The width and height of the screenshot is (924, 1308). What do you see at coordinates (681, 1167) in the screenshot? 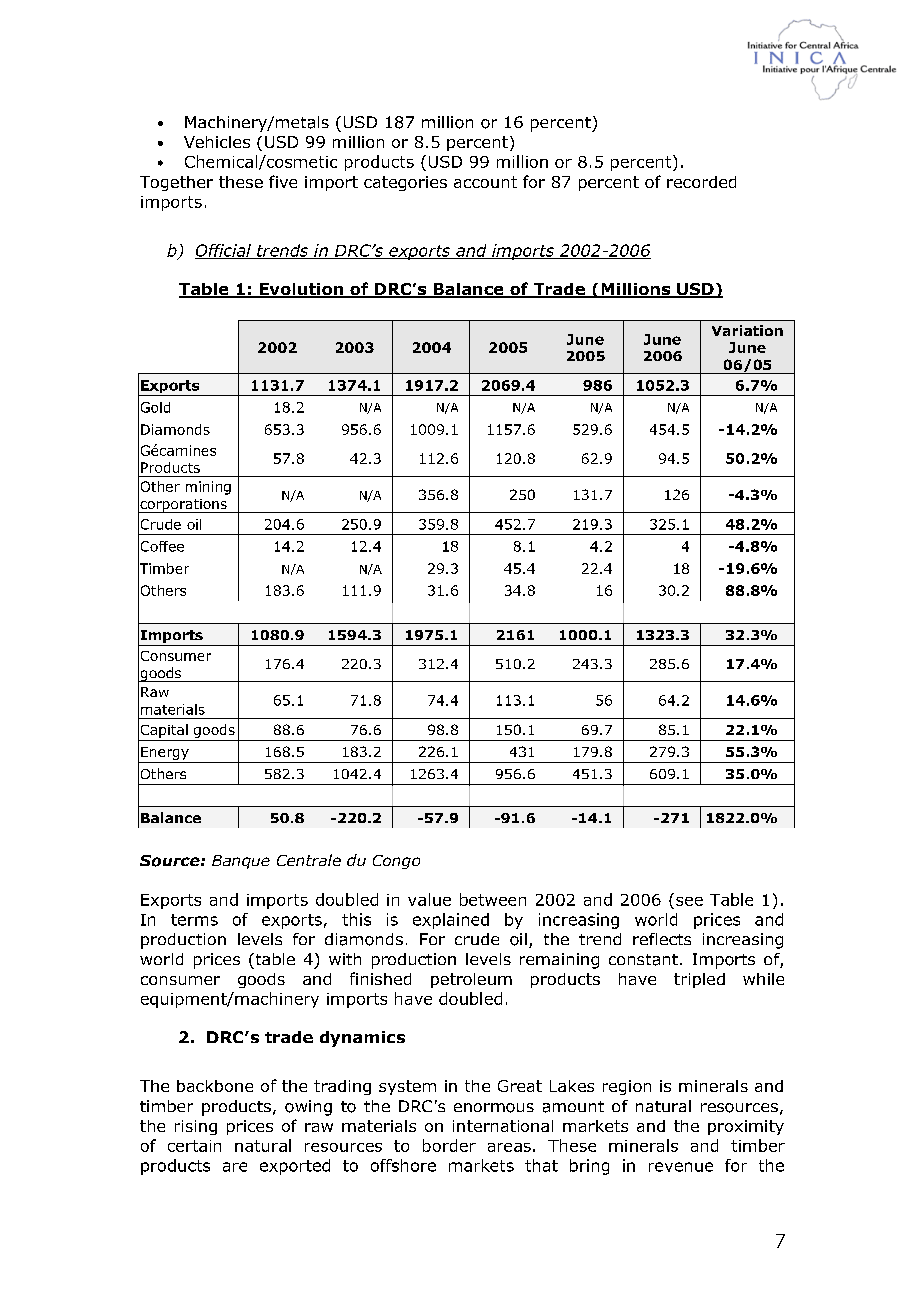
I see `revenue` at bounding box center [681, 1167].
